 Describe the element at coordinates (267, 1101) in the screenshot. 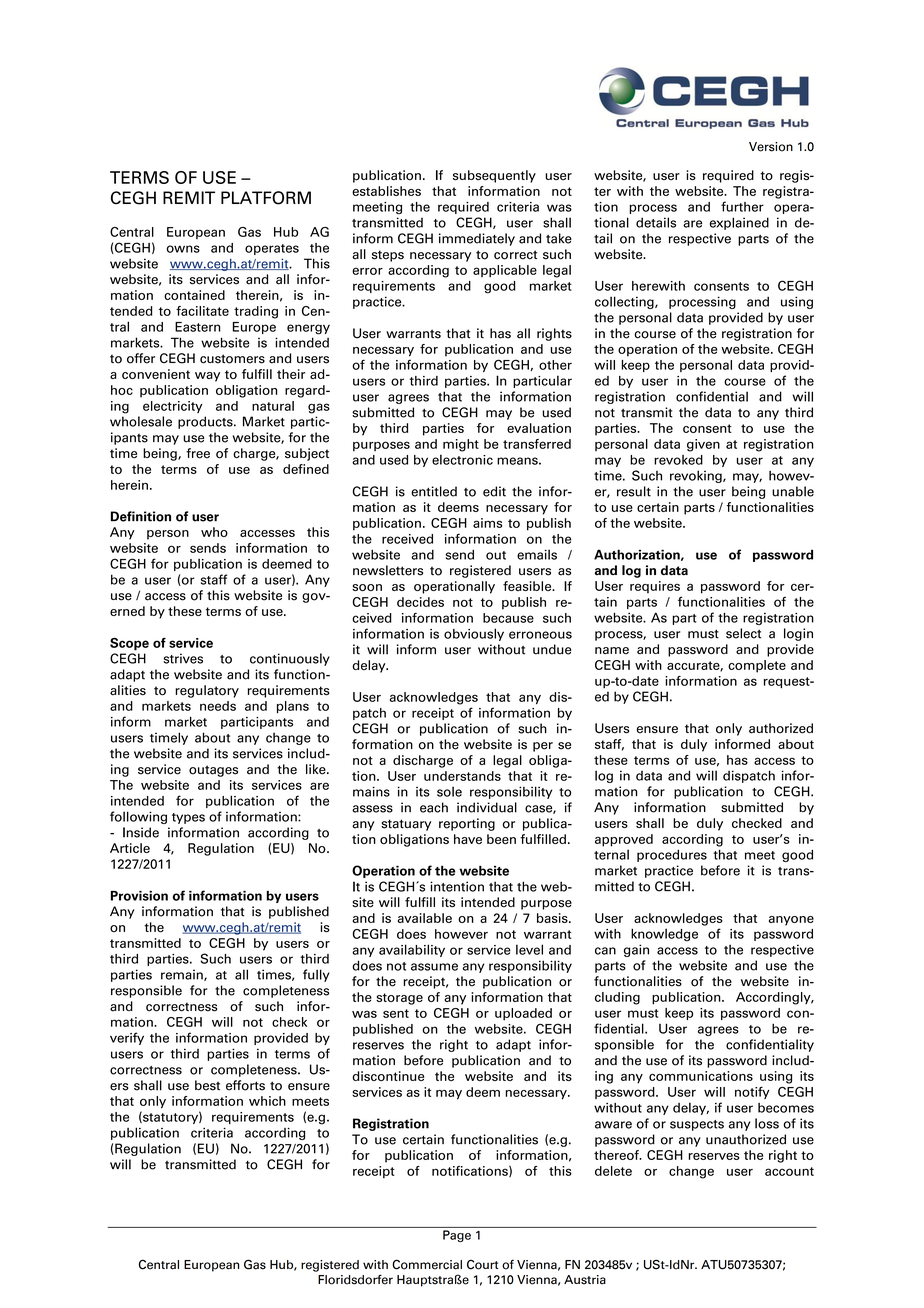

I see `which` at that location.
